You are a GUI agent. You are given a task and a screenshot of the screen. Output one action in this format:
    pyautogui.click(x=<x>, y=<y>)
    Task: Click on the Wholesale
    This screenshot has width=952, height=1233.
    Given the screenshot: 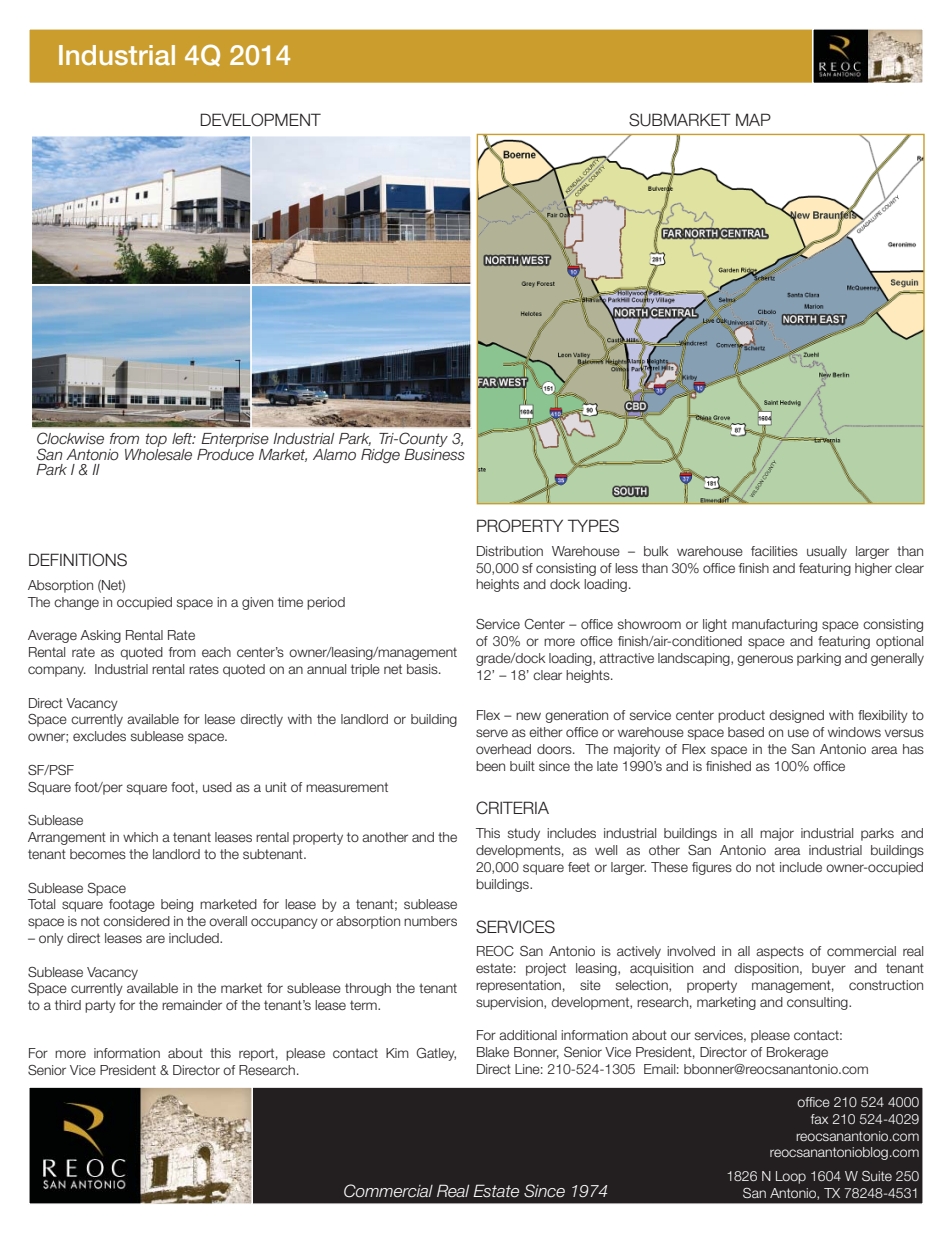 What is the action you would take?
    pyautogui.click(x=158, y=453)
